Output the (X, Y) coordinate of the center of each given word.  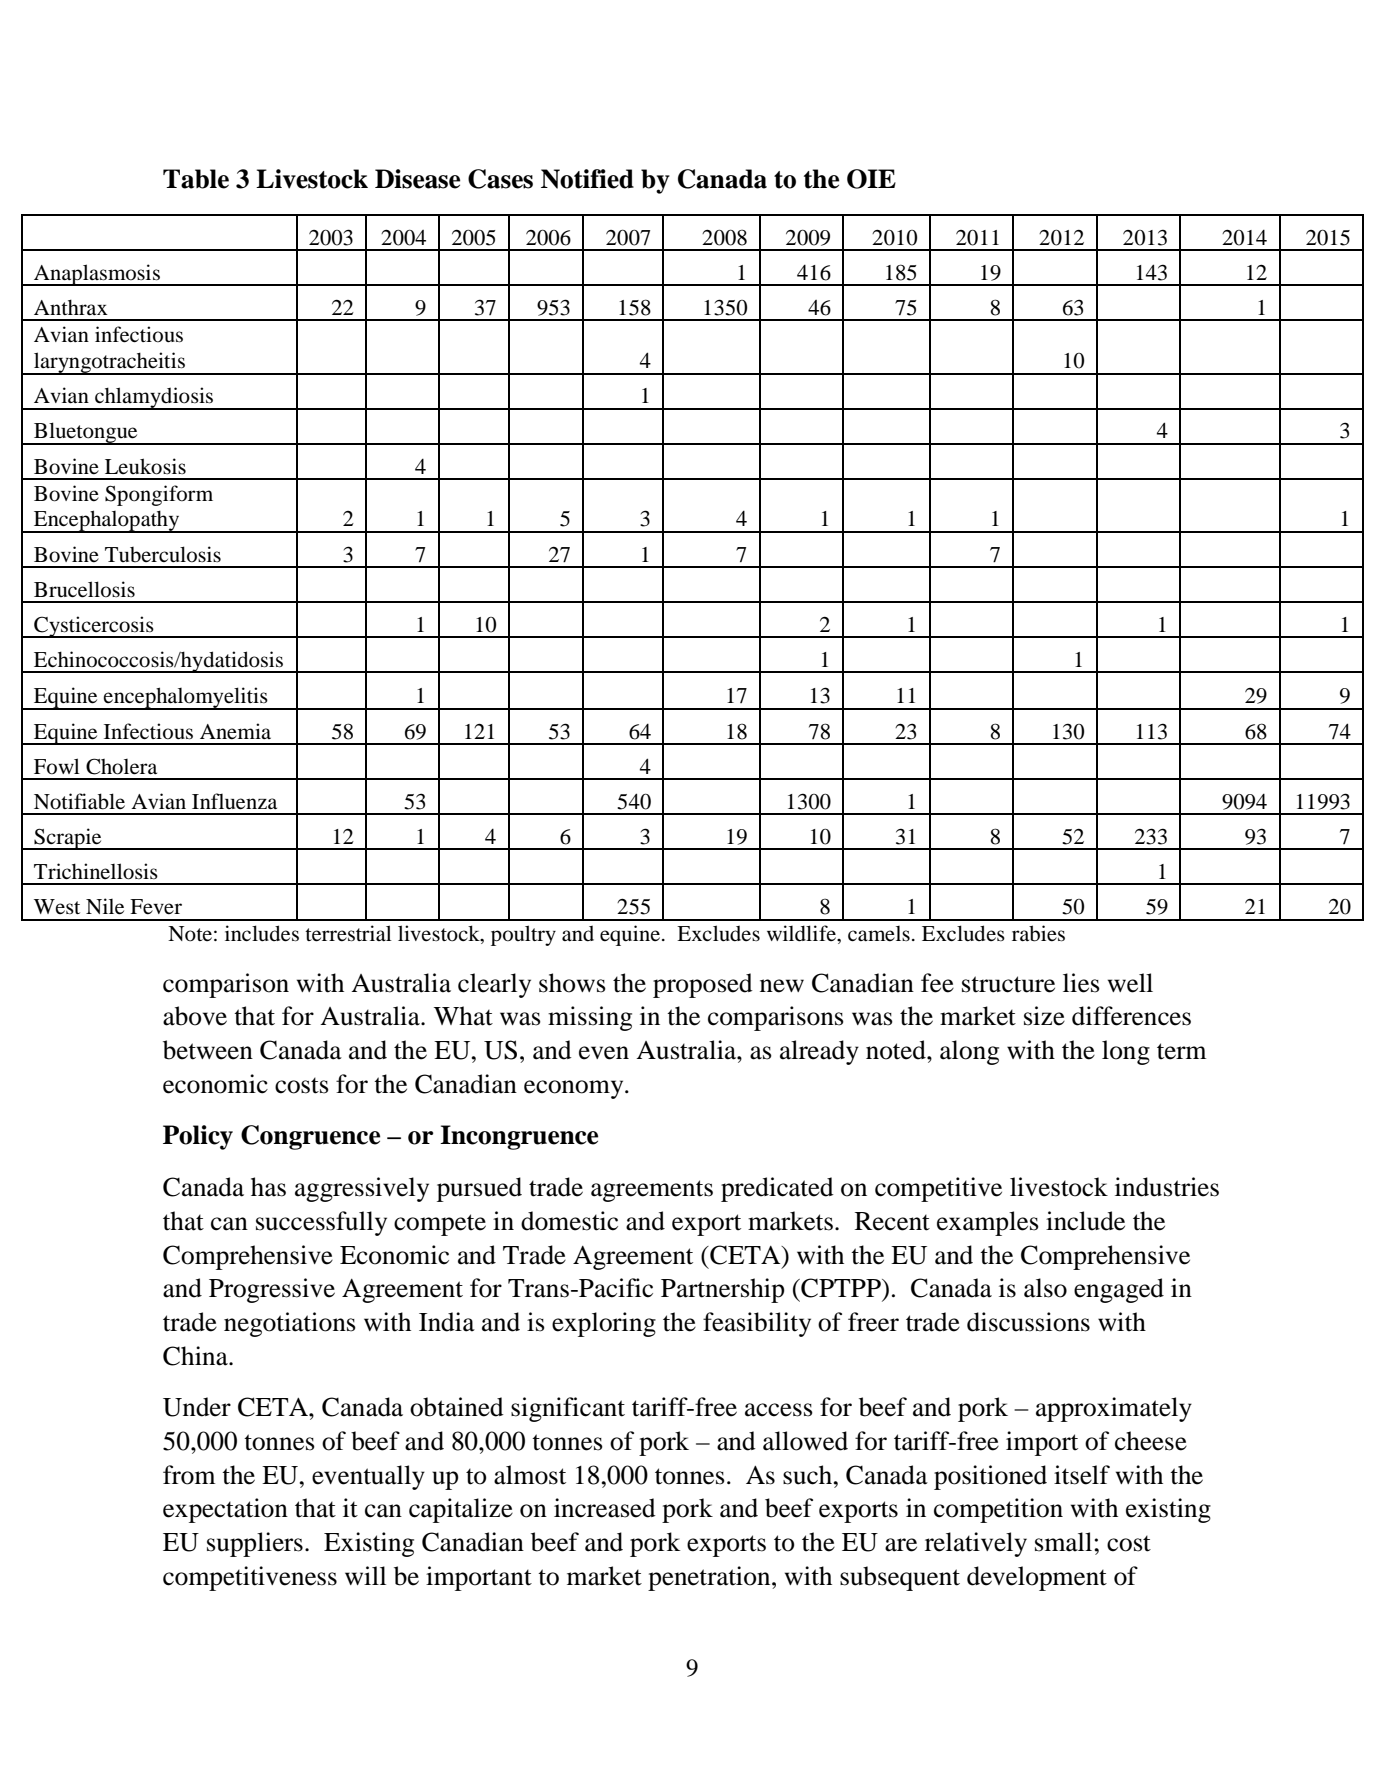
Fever (156, 907)
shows (572, 983)
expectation (225, 1510)
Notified (587, 179)
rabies (1038, 933)
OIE (871, 179)
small (1065, 1542)
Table (196, 179)
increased (605, 1508)
